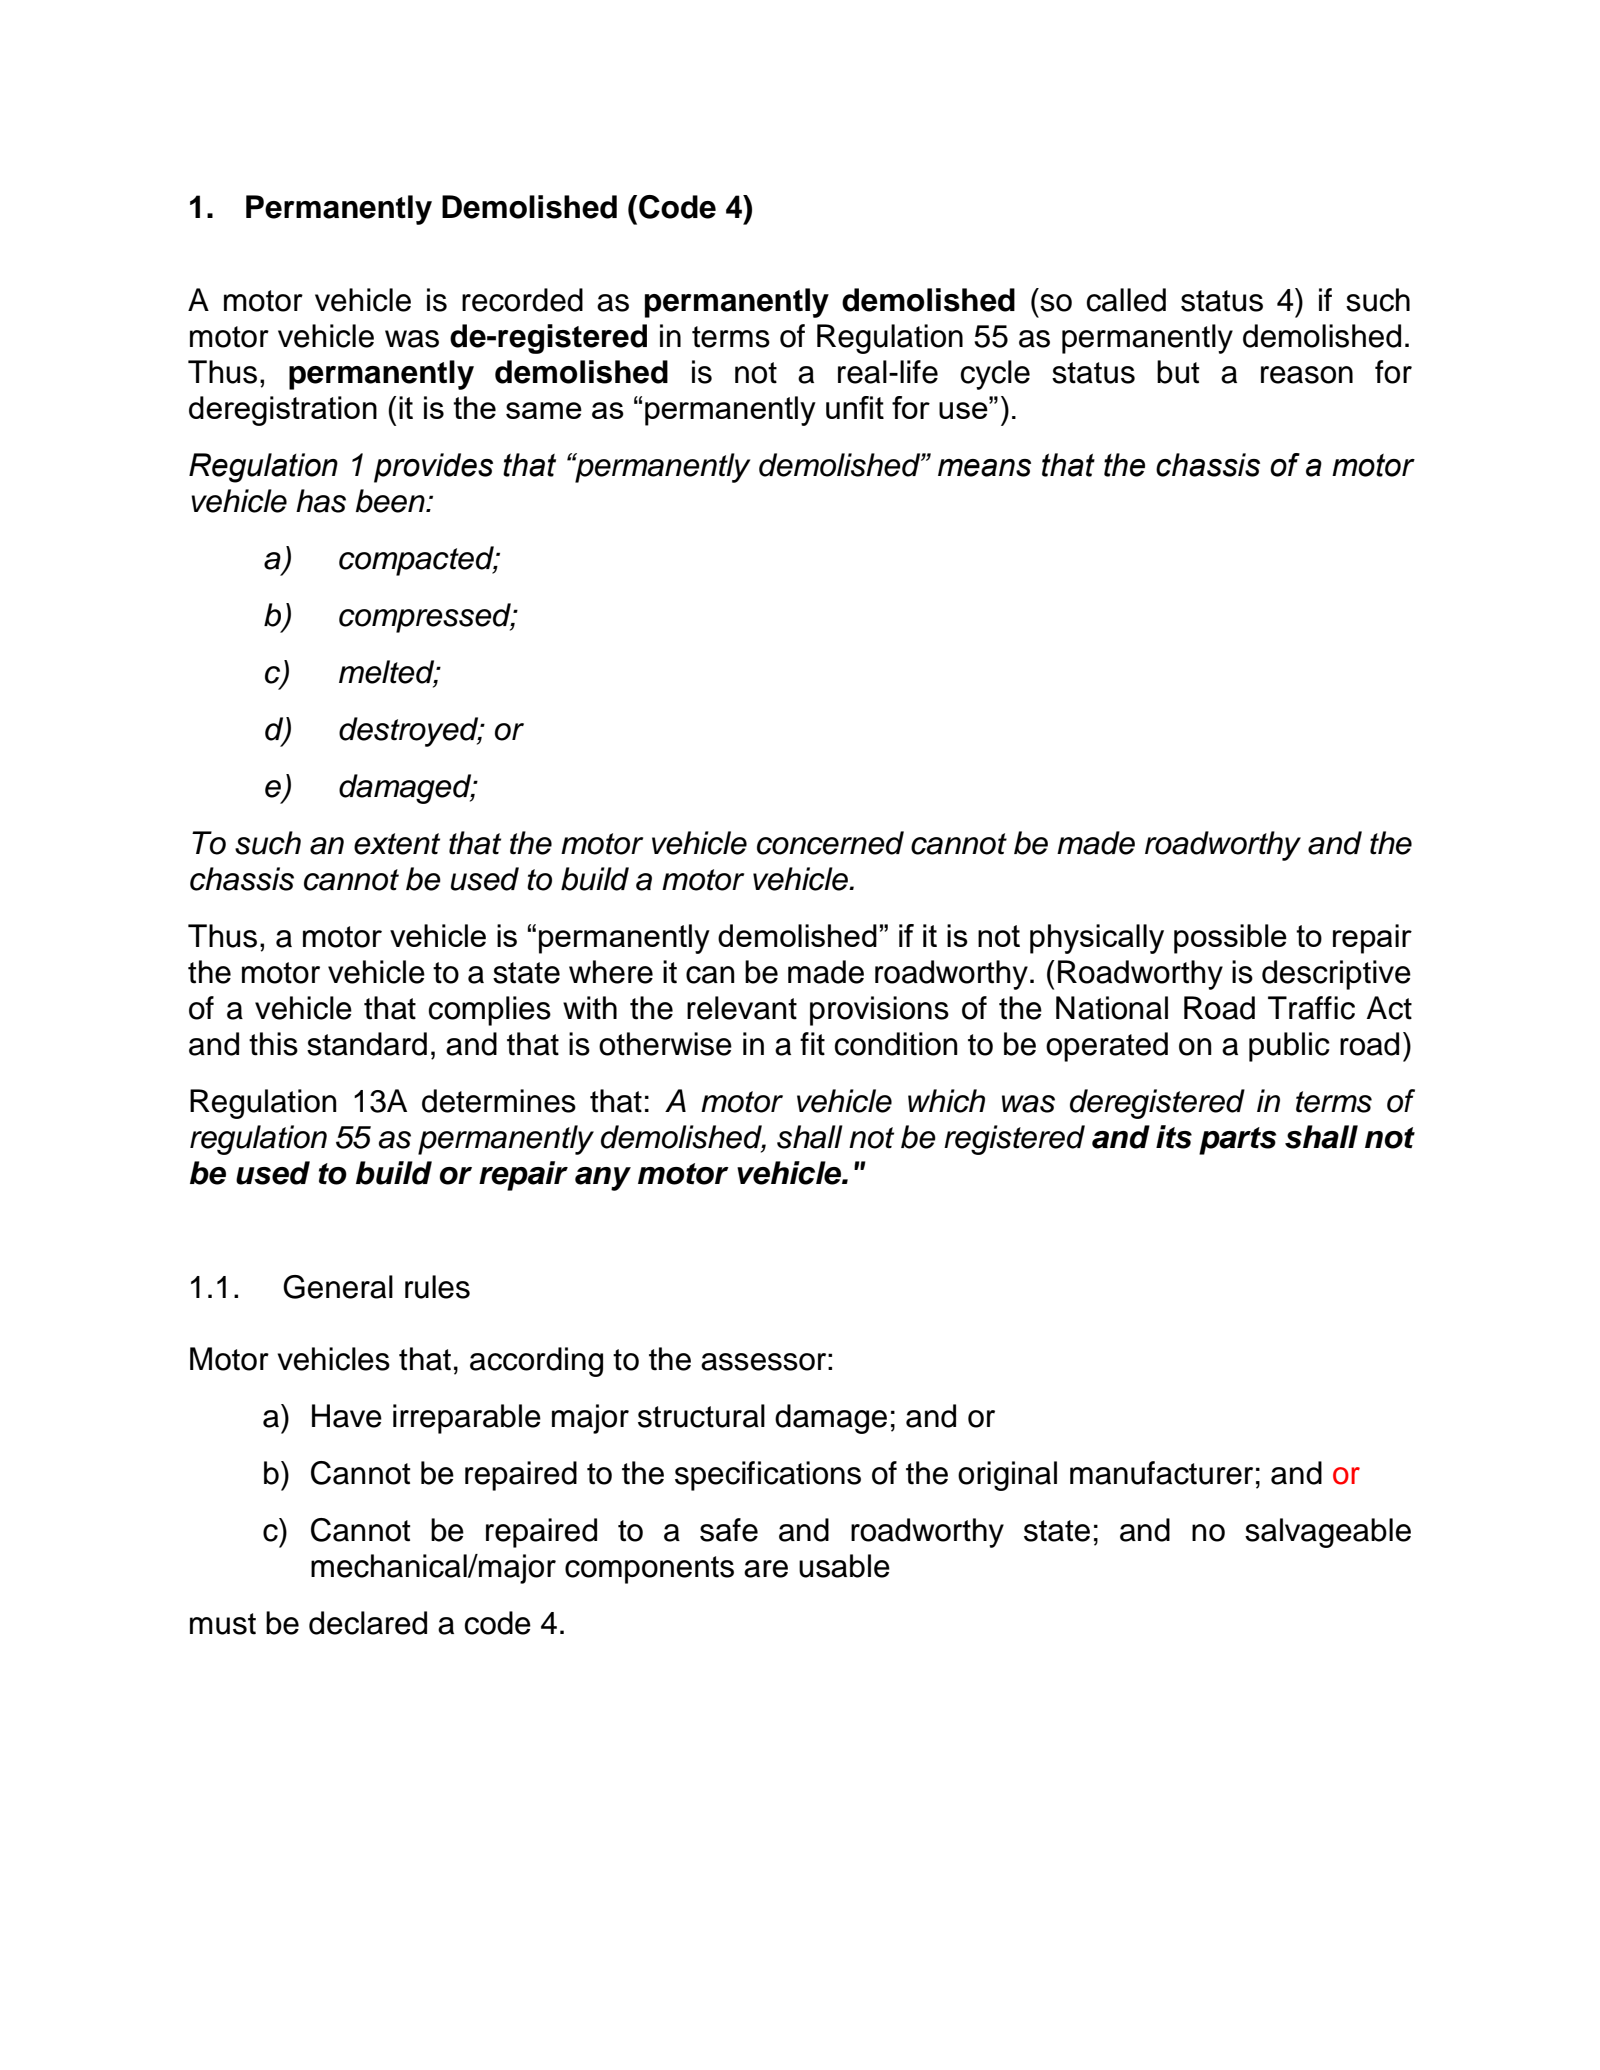 The height and width of the screenshot is (2070, 1600). What do you see at coordinates (844, 1566) in the screenshot?
I see `usable` at bounding box center [844, 1566].
